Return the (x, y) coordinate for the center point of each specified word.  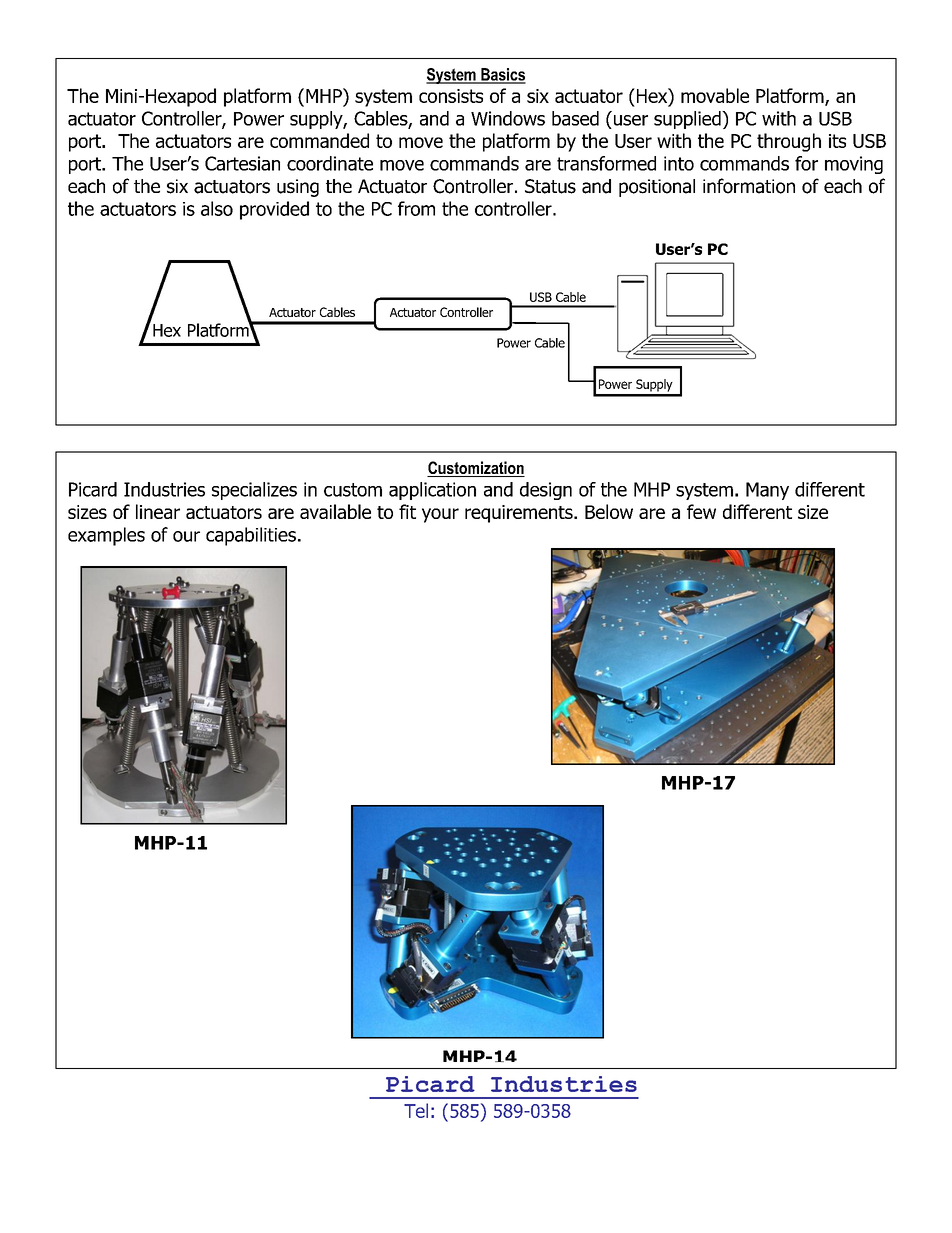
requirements (520, 514)
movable (715, 95)
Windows (508, 118)
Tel (416, 1110)
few (701, 511)
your (440, 515)
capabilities (251, 536)
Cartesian (242, 163)
